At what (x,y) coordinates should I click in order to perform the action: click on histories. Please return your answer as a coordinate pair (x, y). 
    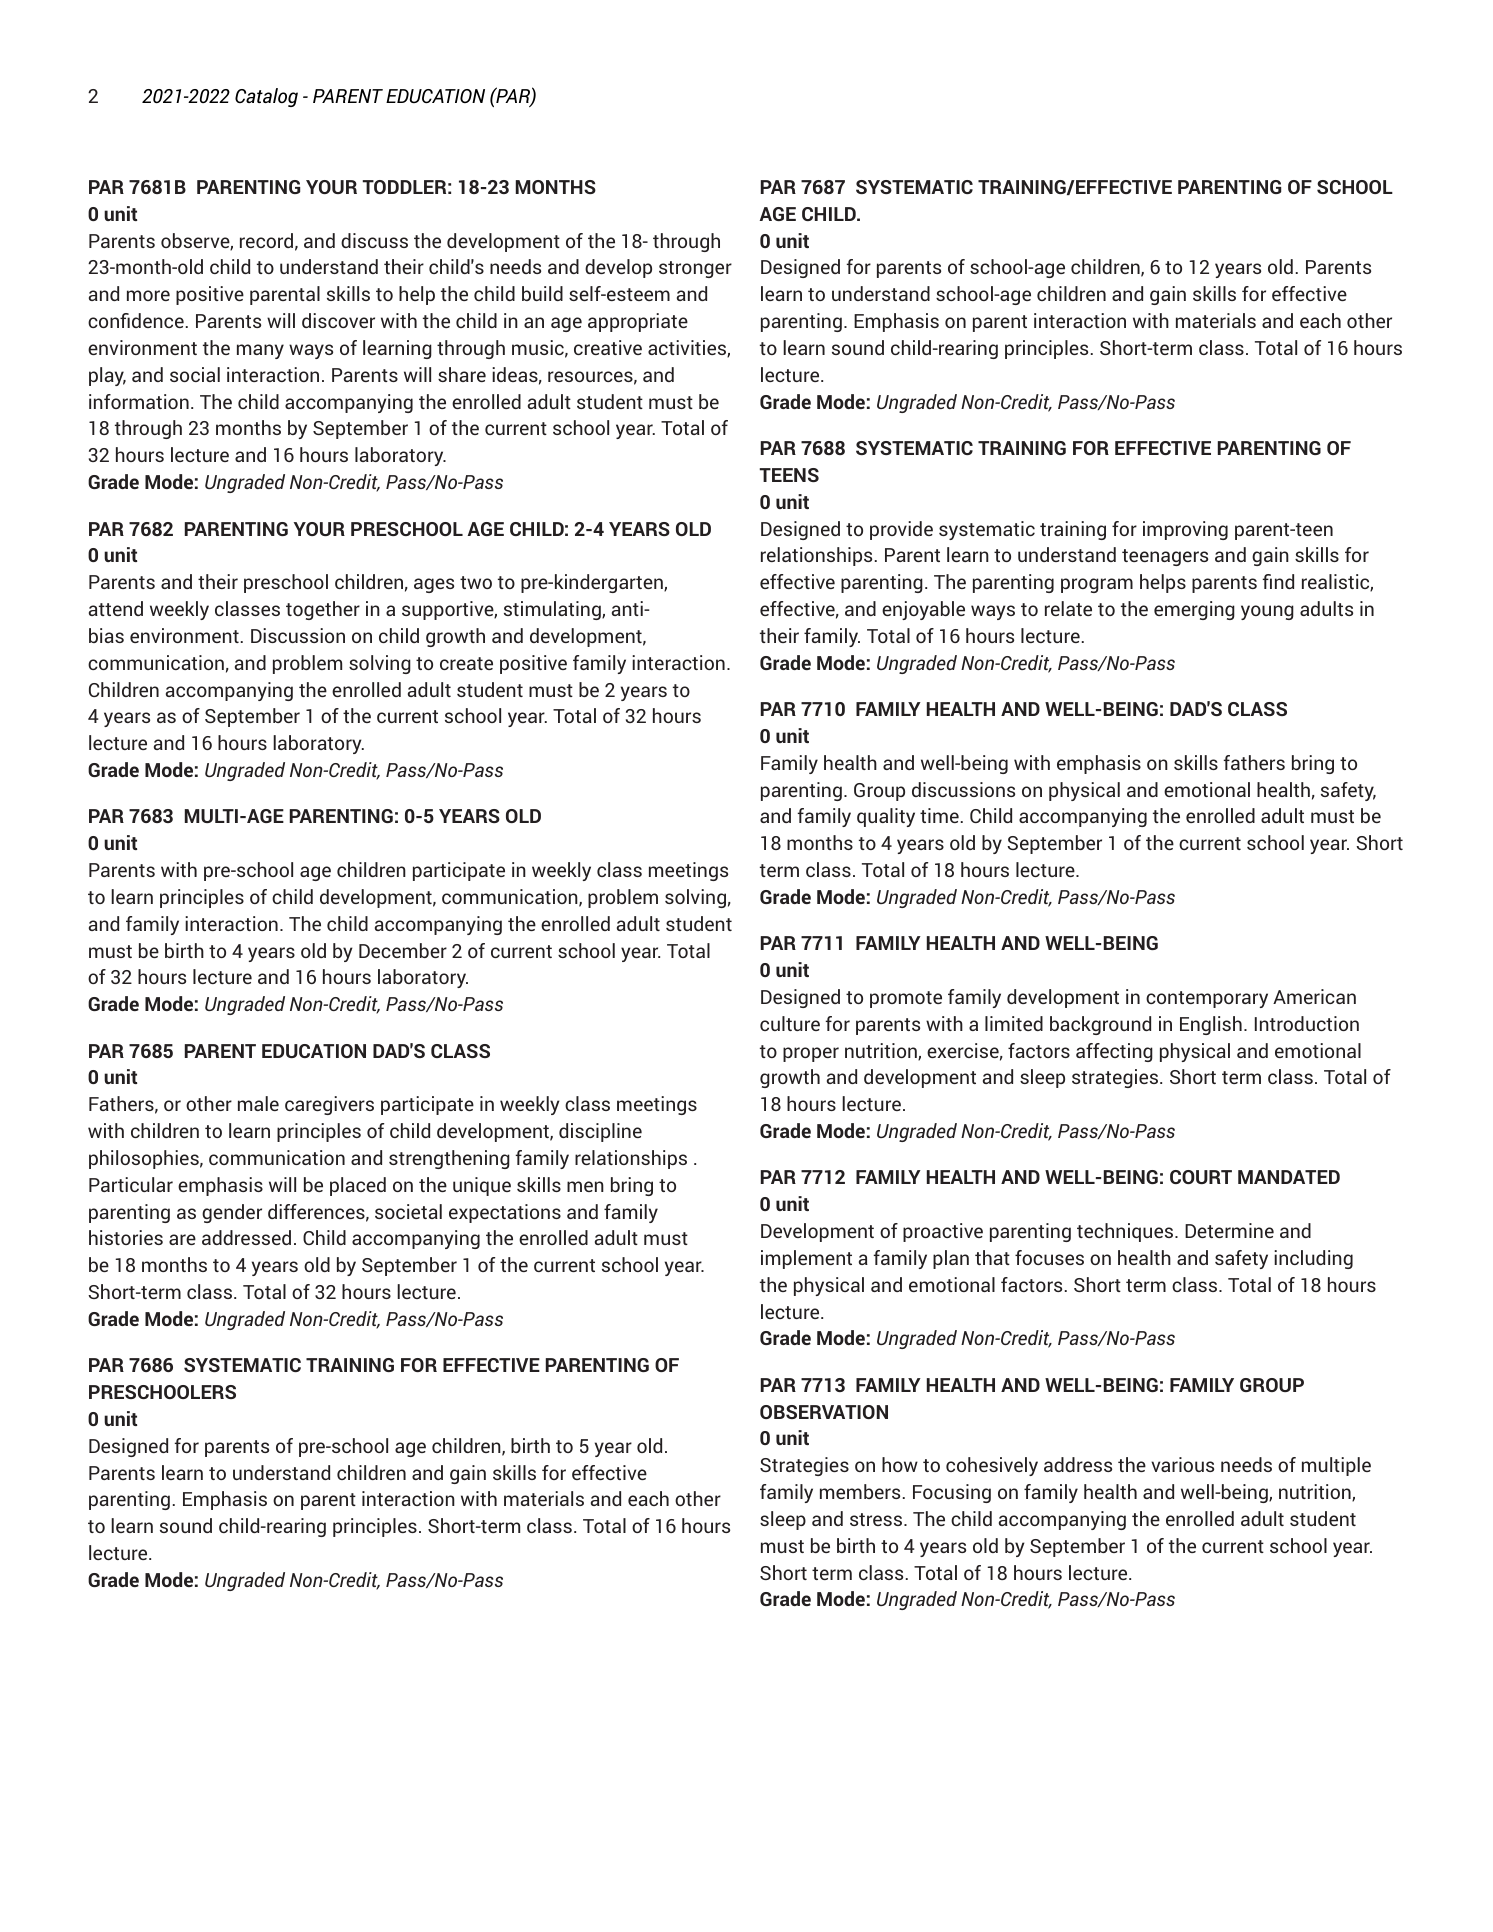
    Looking at the image, I should click on (126, 1237).
